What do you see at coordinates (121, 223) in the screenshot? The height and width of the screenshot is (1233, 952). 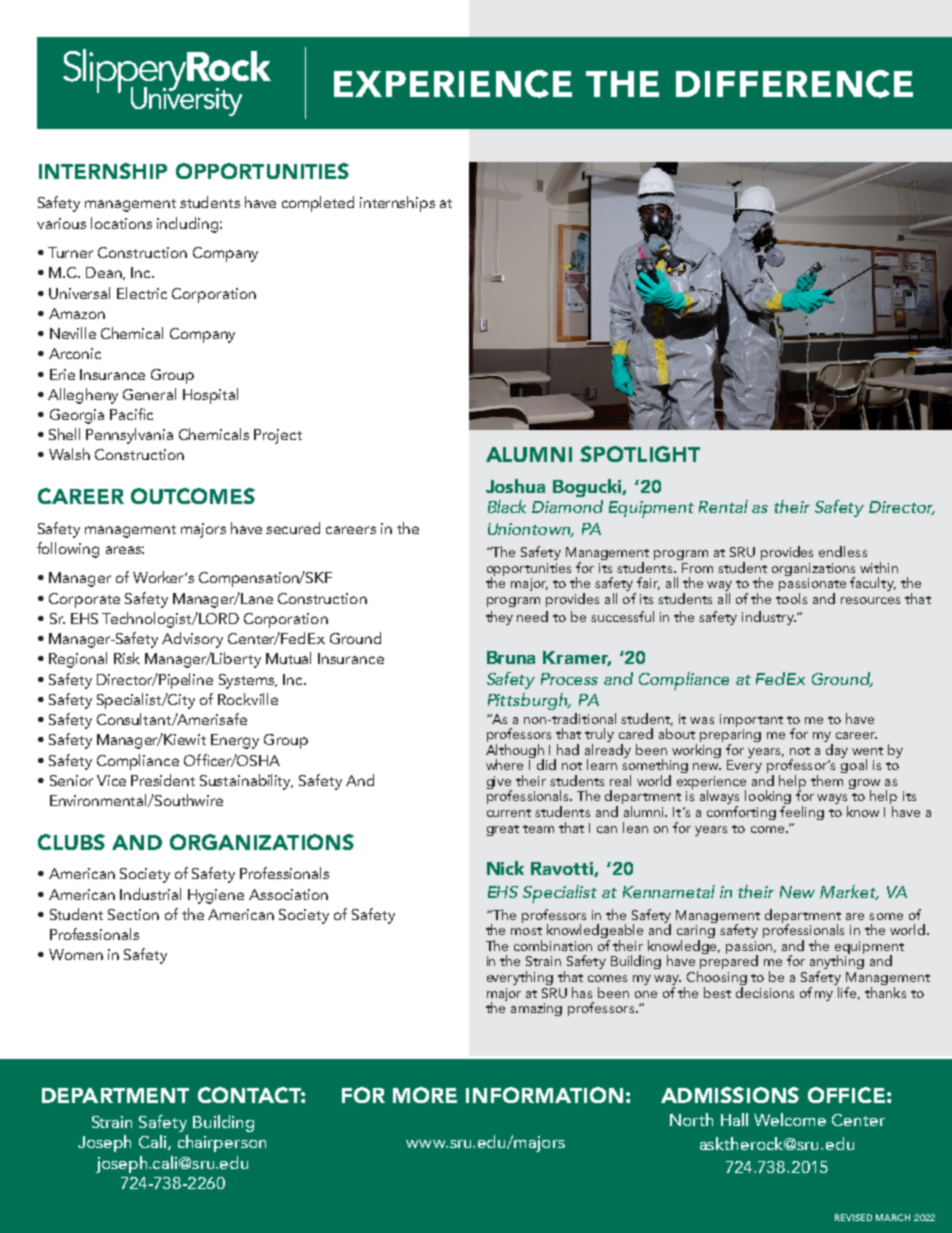 I see `locations` at bounding box center [121, 223].
